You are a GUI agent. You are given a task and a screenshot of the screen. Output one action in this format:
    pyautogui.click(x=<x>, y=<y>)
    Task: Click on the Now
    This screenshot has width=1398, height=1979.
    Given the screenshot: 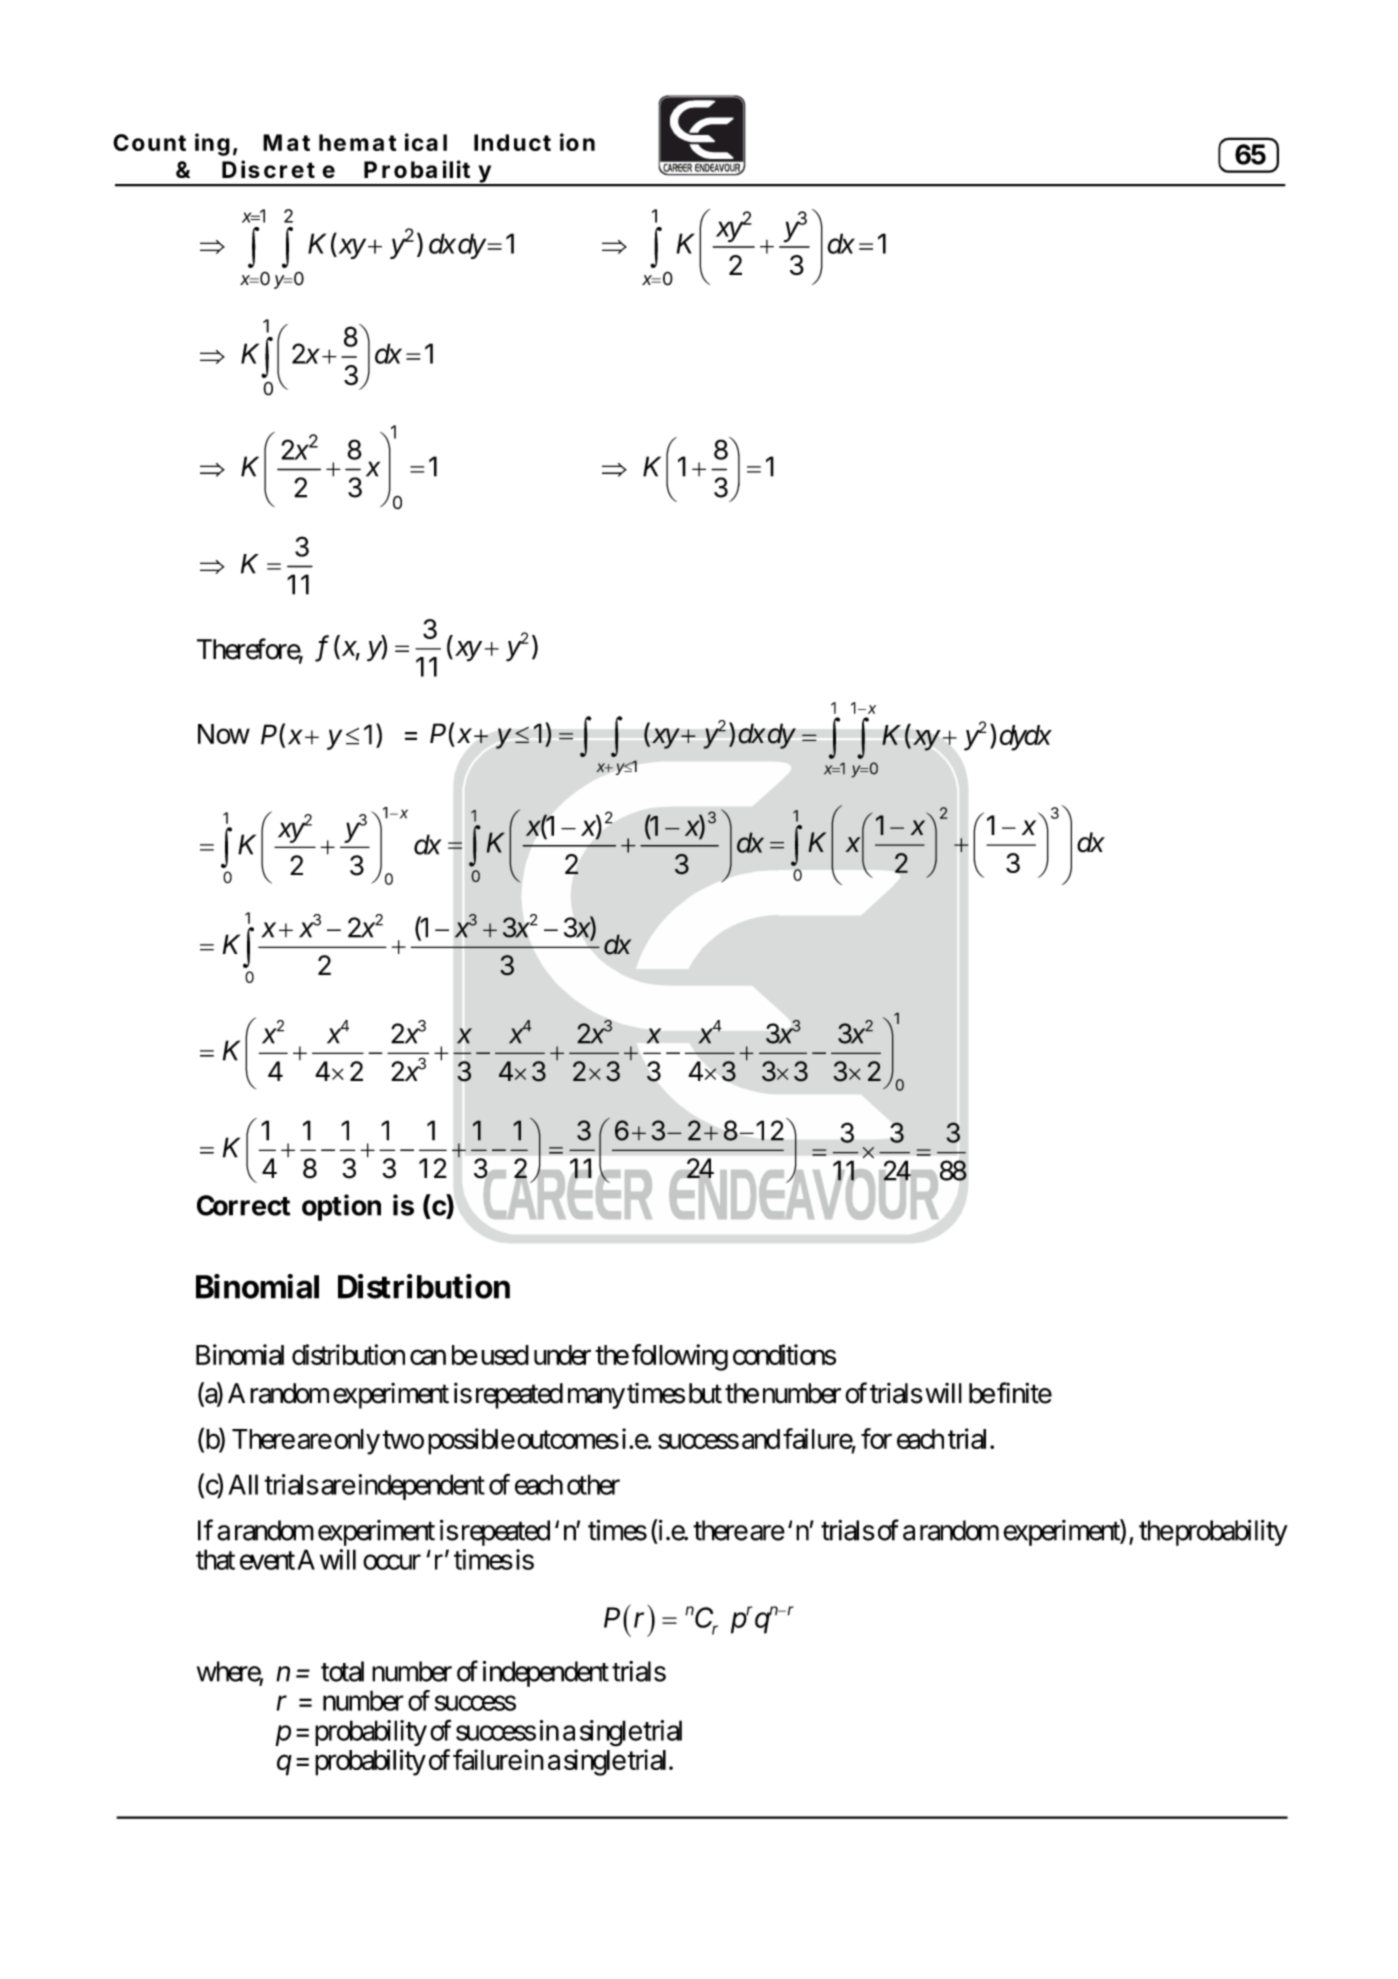 What is the action you would take?
    pyautogui.click(x=224, y=734)
